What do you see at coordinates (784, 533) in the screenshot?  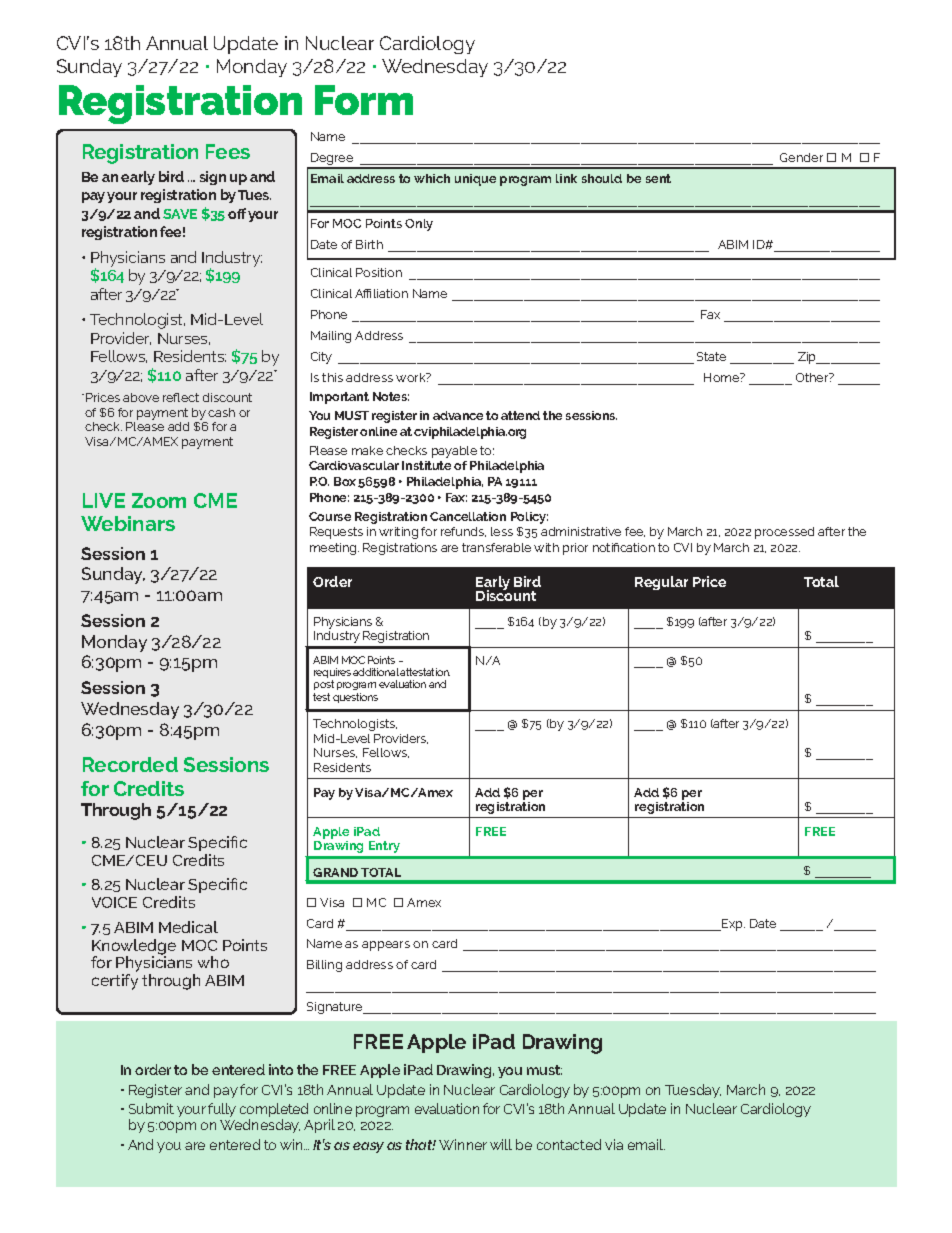 I see `processed` at bounding box center [784, 533].
